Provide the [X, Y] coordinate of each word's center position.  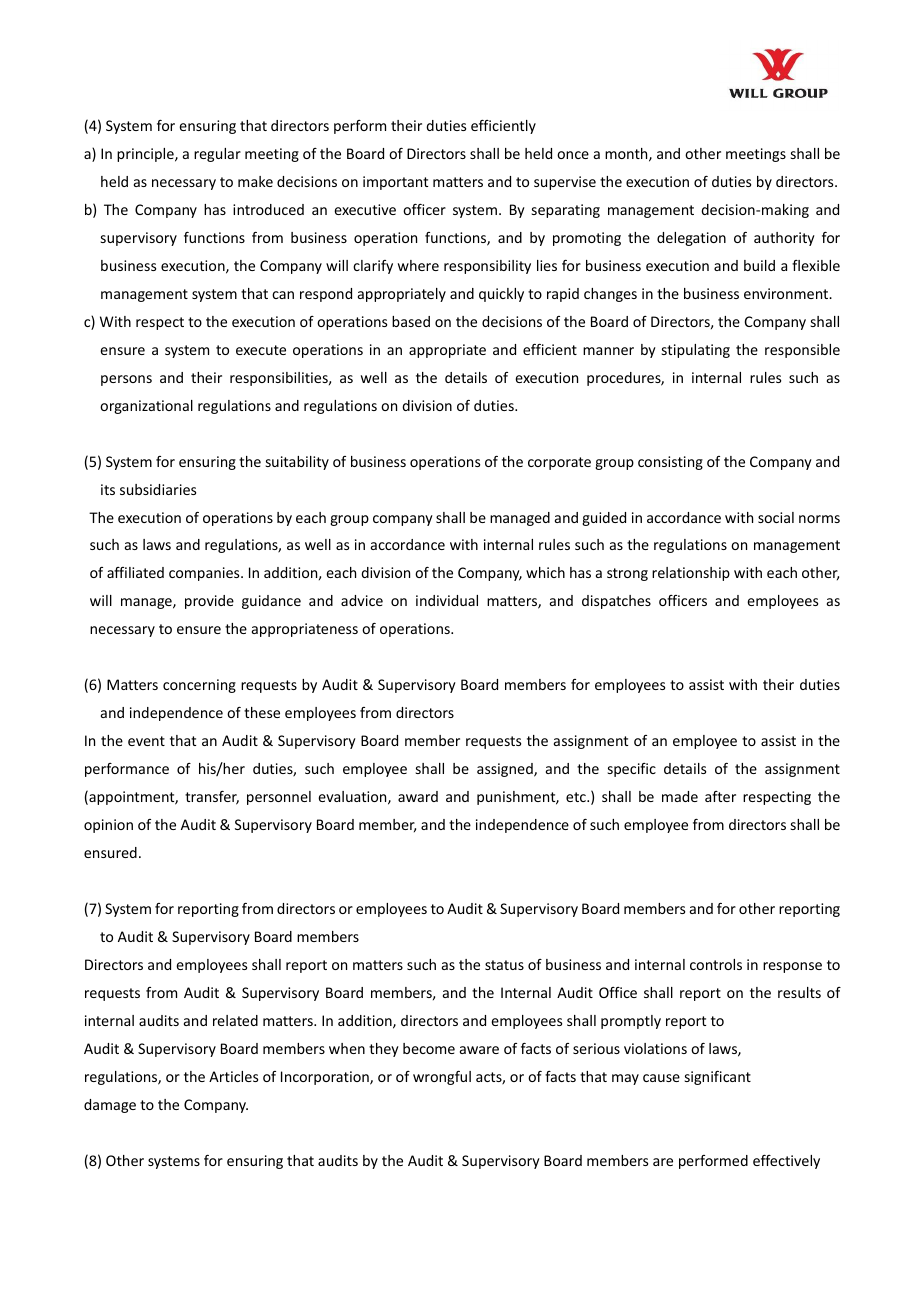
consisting [670, 463]
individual [447, 600]
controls [716, 964]
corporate [559, 463]
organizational [146, 407]
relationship [691, 574]
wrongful [442, 1078]
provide [209, 602]
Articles [233, 1076]
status [504, 965]
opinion [108, 826]
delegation [691, 239]
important [395, 183]
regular [217, 155]
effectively [786, 1162]
